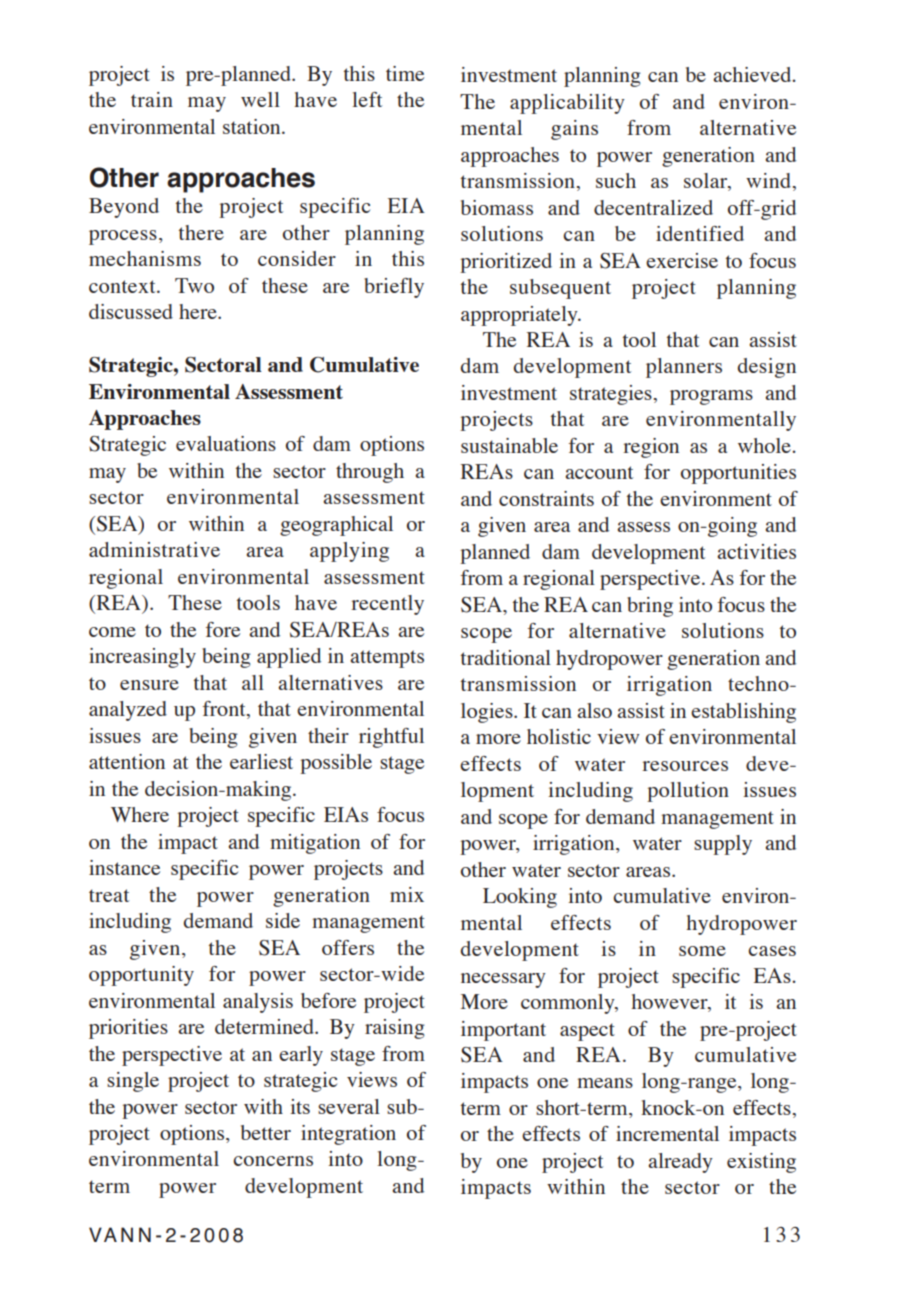 The image size is (924, 1313). Describe the element at coordinates (753, 74) in the screenshot. I see `achieved` at that location.
